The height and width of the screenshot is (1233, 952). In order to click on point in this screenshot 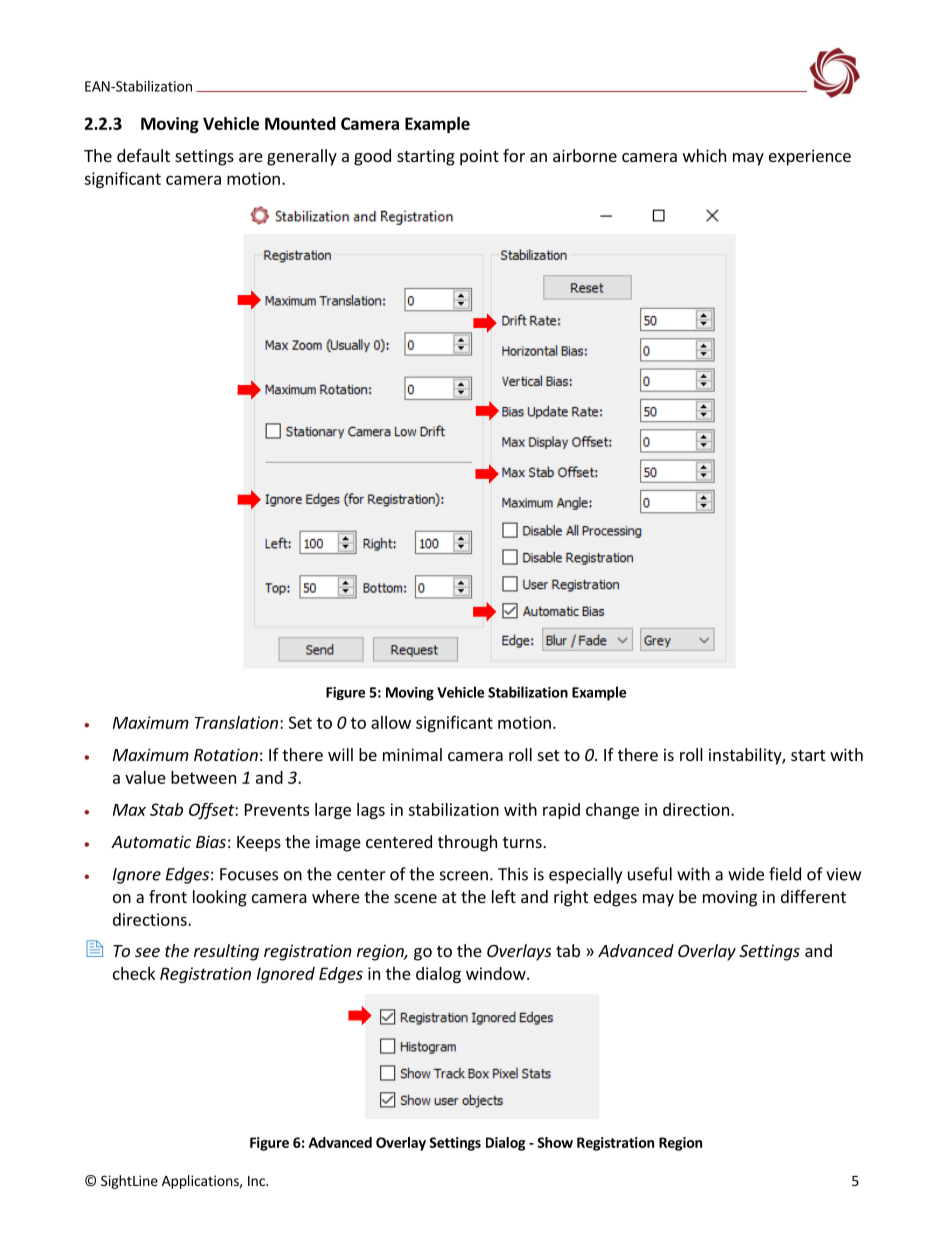, I will do `click(479, 157)`.
